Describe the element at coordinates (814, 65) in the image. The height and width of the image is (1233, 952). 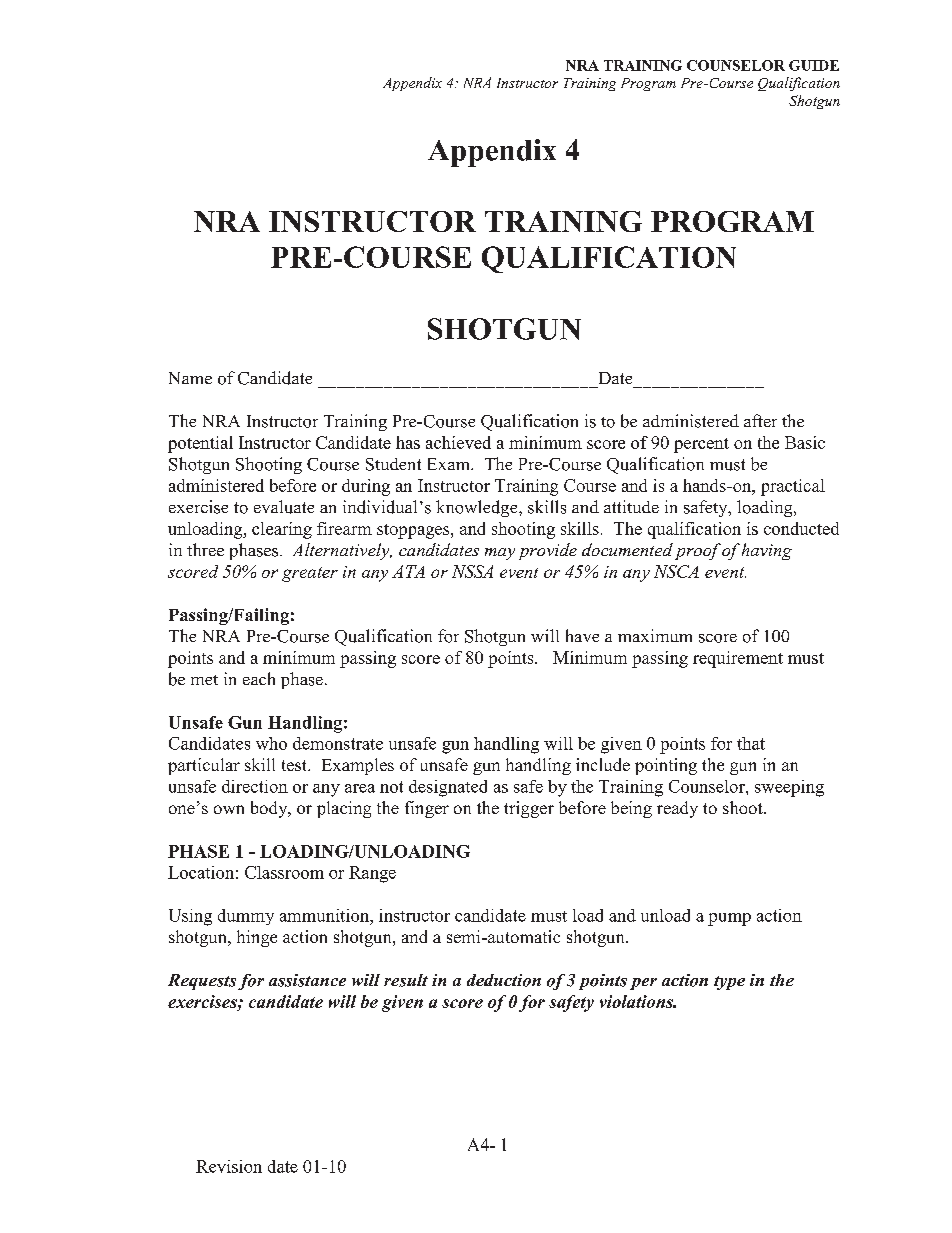
I see `GUIDE` at that location.
